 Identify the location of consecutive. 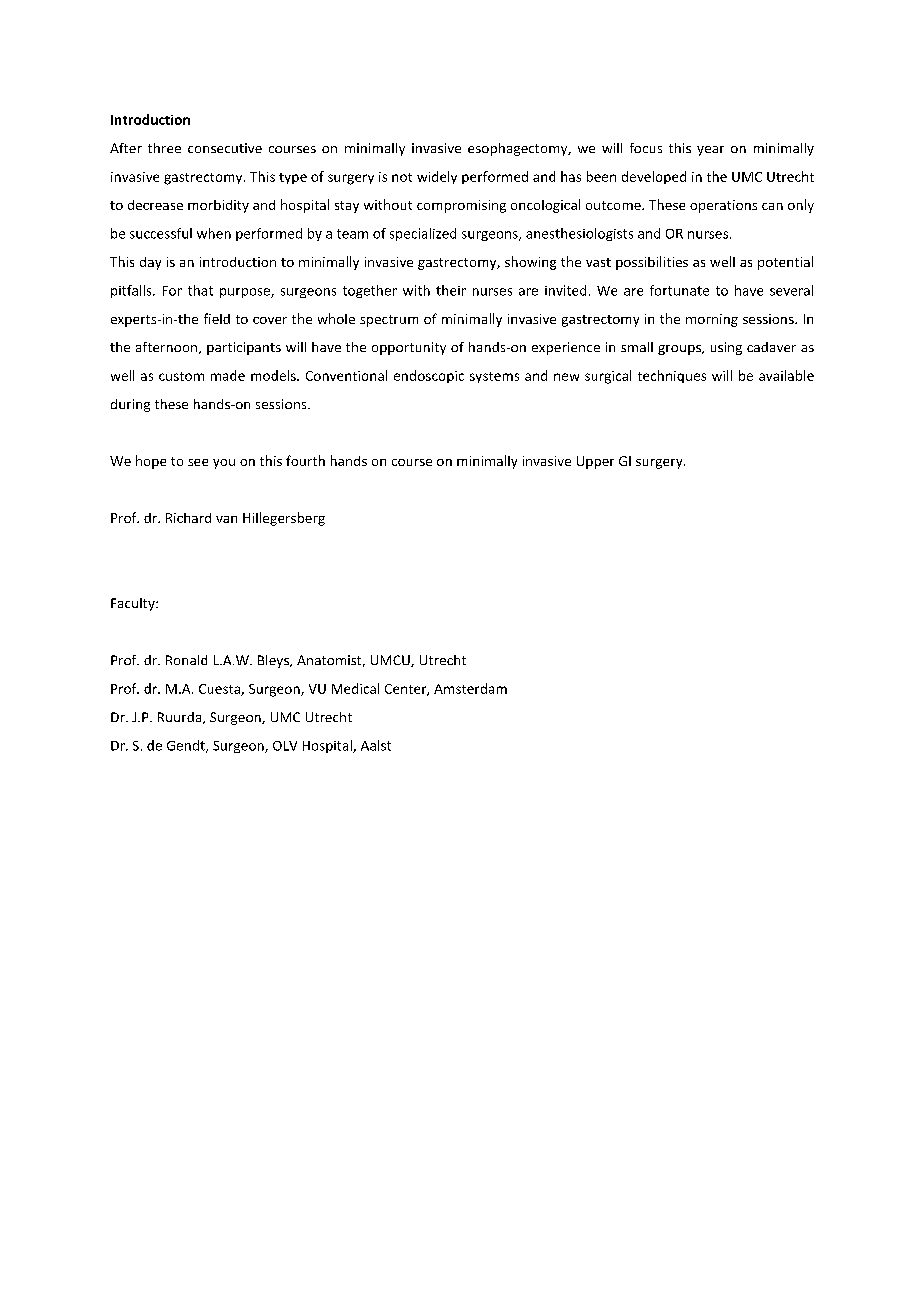
(225, 148).
